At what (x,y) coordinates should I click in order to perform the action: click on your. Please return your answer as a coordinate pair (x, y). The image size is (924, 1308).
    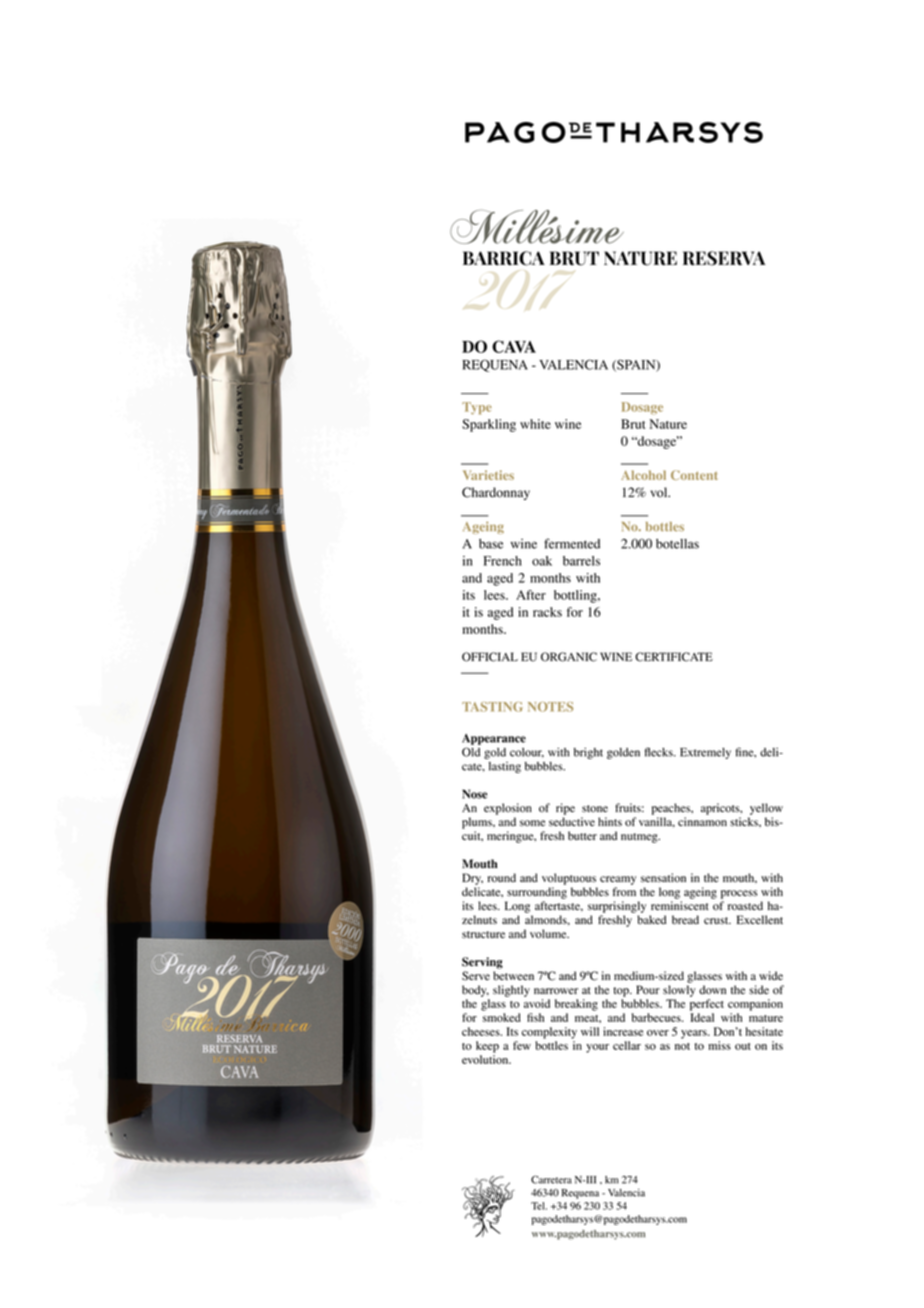
    Looking at the image, I should click on (597, 1048).
